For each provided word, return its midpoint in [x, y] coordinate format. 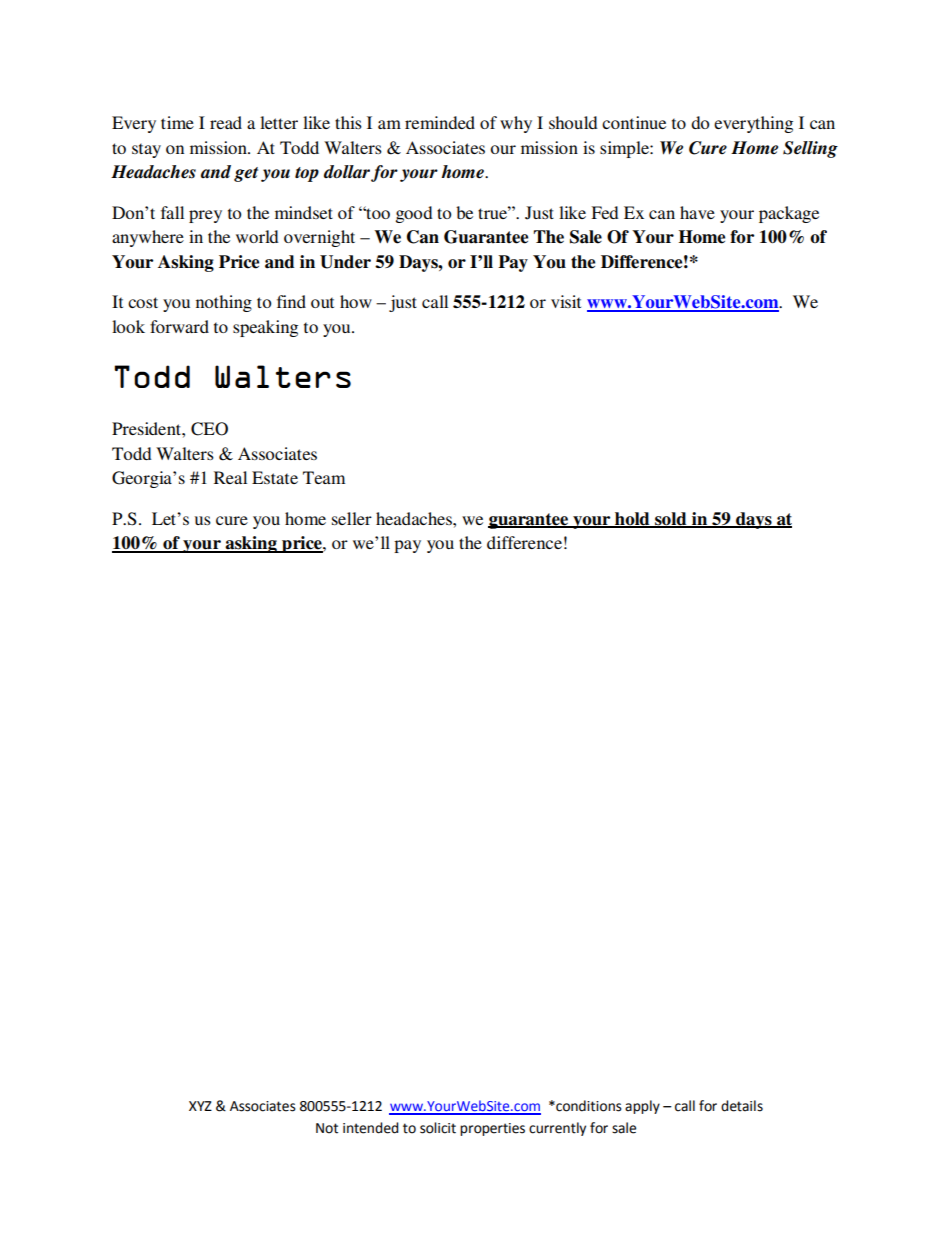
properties [492, 1129]
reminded [440, 122]
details [742, 1106]
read [226, 122]
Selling [810, 149]
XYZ [200, 1106]
